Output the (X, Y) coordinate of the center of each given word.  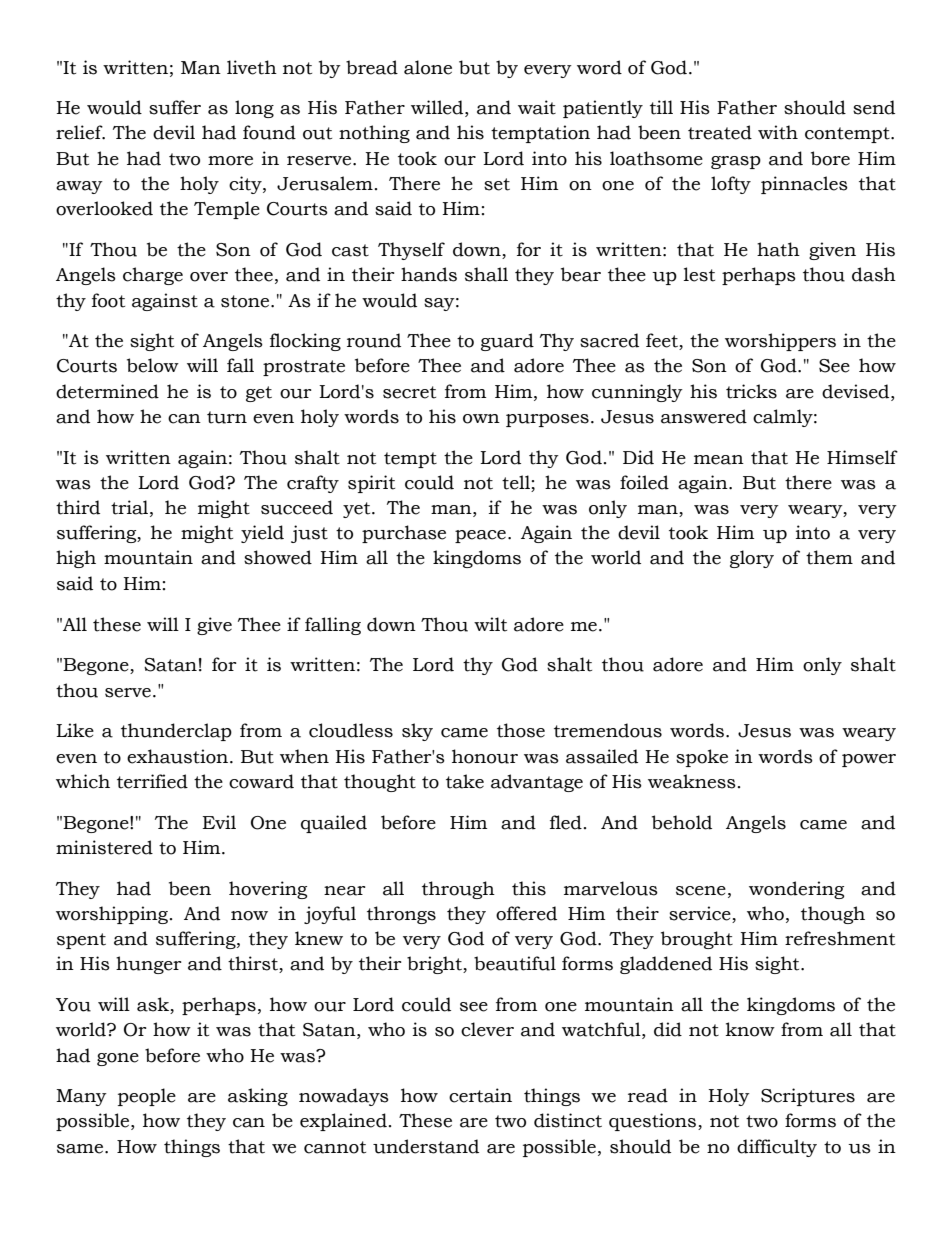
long (254, 109)
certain (480, 1095)
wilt (490, 624)
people (147, 1097)
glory (752, 559)
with (778, 132)
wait (537, 107)
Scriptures (808, 1097)
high (76, 559)
